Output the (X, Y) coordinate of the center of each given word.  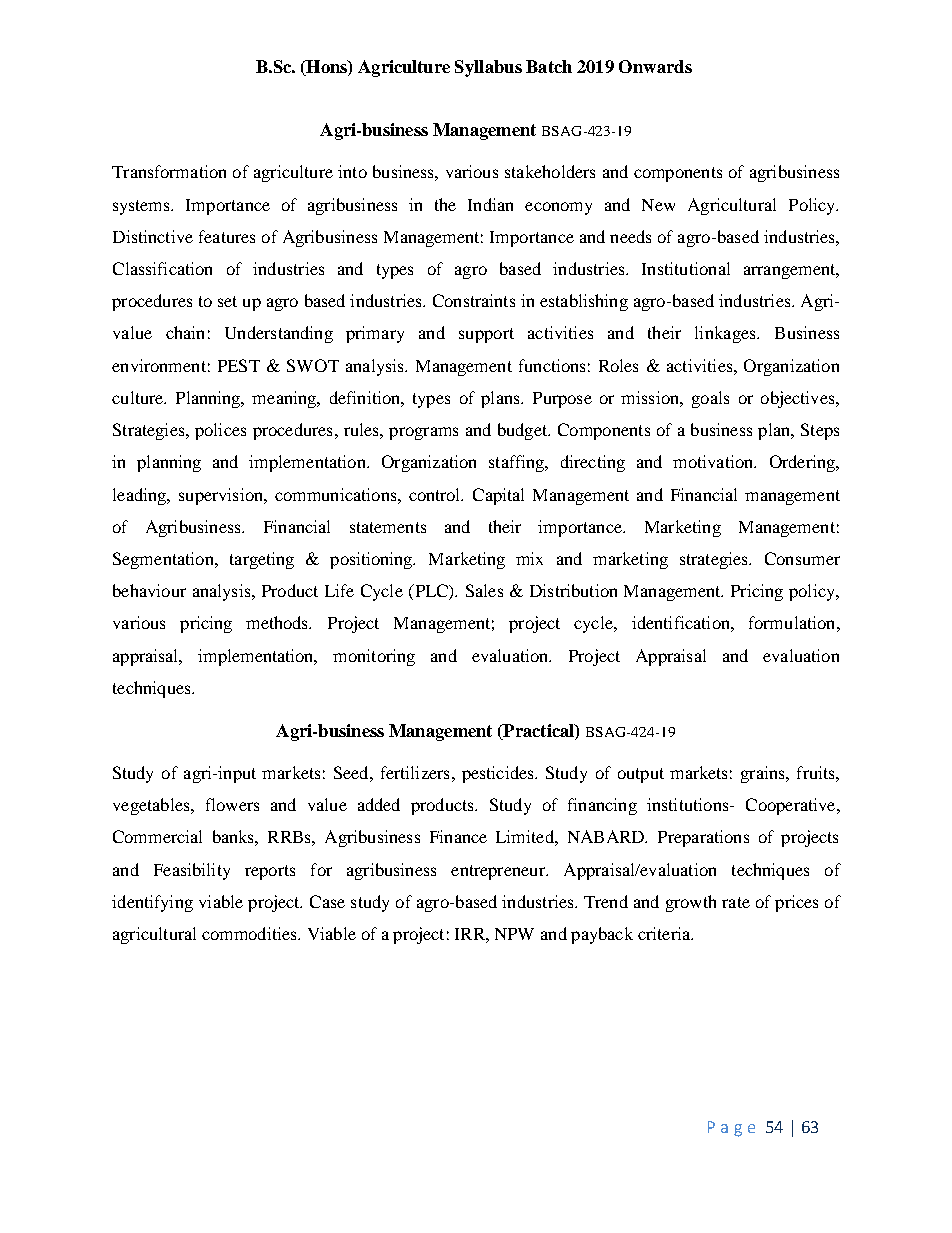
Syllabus (488, 68)
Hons (326, 68)
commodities (250, 933)
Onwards (655, 66)
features (227, 236)
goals (710, 399)
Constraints (474, 300)
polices (220, 431)
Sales (484, 590)
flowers (232, 804)
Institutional (686, 268)
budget (523, 431)
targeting (262, 560)
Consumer (802, 558)
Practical (538, 732)
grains (764, 774)
